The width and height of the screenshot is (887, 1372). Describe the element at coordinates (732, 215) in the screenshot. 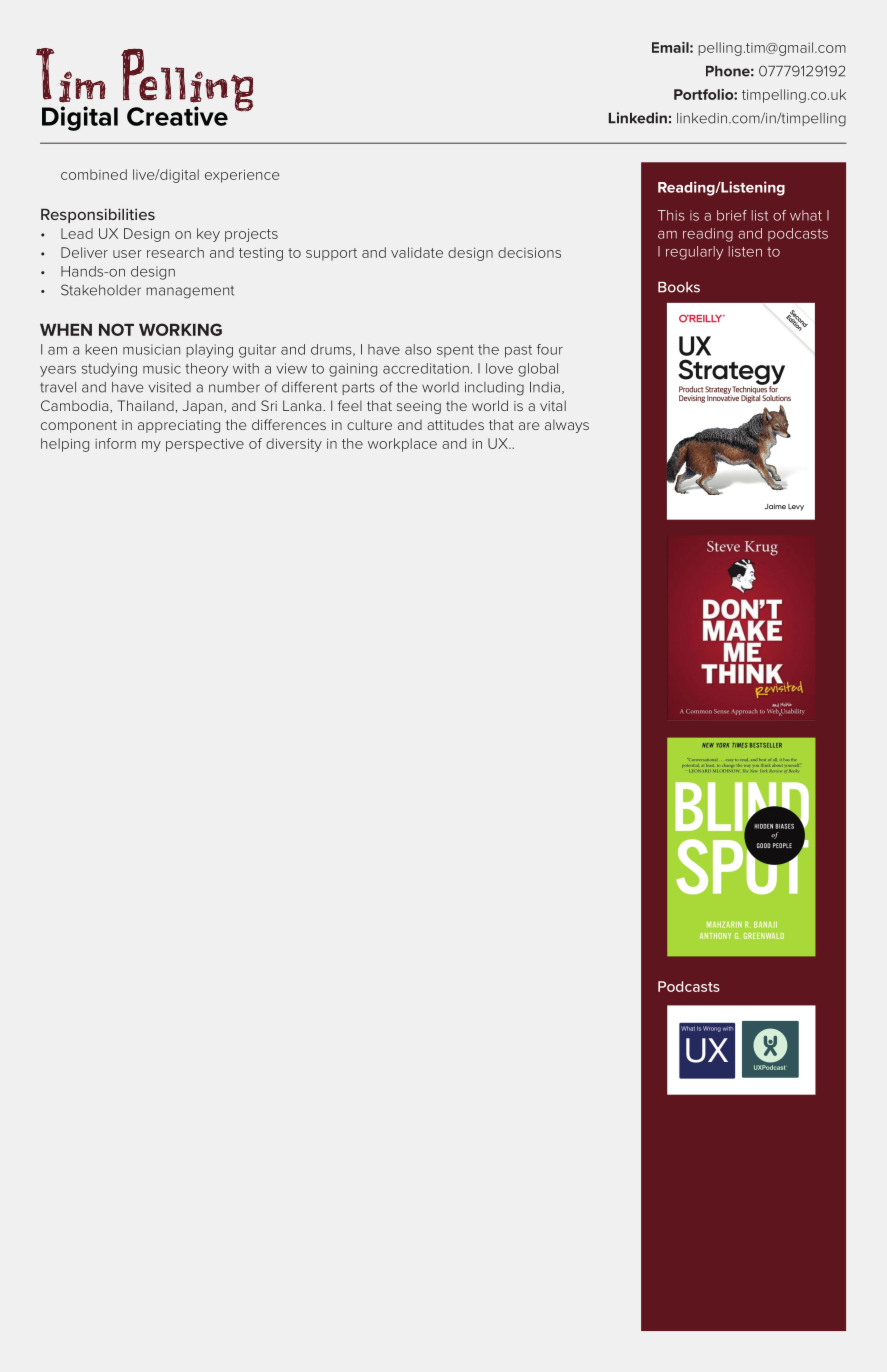

I see `brief` at that location.
